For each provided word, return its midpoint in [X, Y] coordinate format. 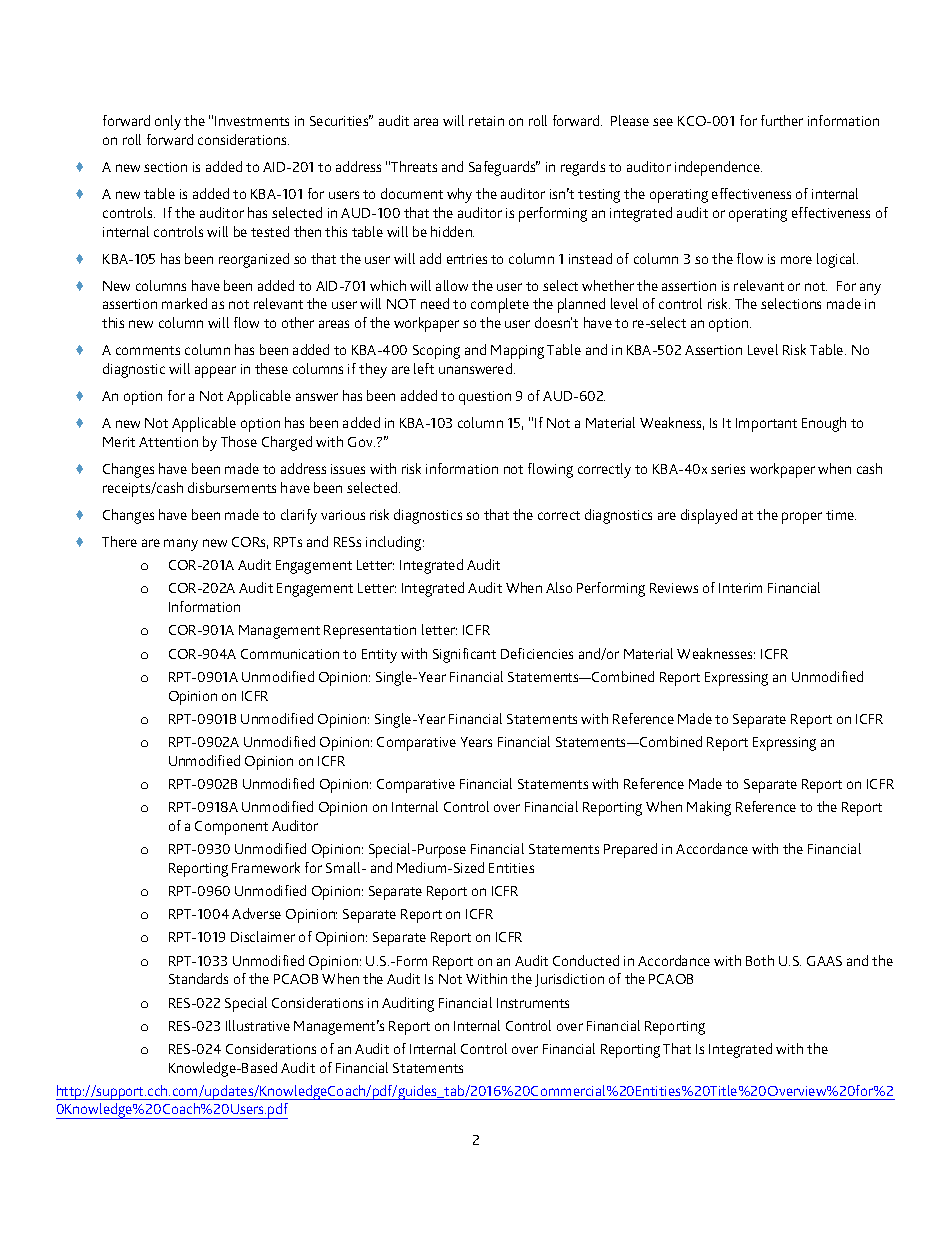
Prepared [630, 850]
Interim [740, 588]
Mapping [517, 352]
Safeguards [503, 168]
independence [718, 168]
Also [559, 587]
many [181, 545]
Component [231, 828]
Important [766, 425]
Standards [198, 978]
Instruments [533, 1003]
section [165, 167]
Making [709, 808]
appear [215, 372]
